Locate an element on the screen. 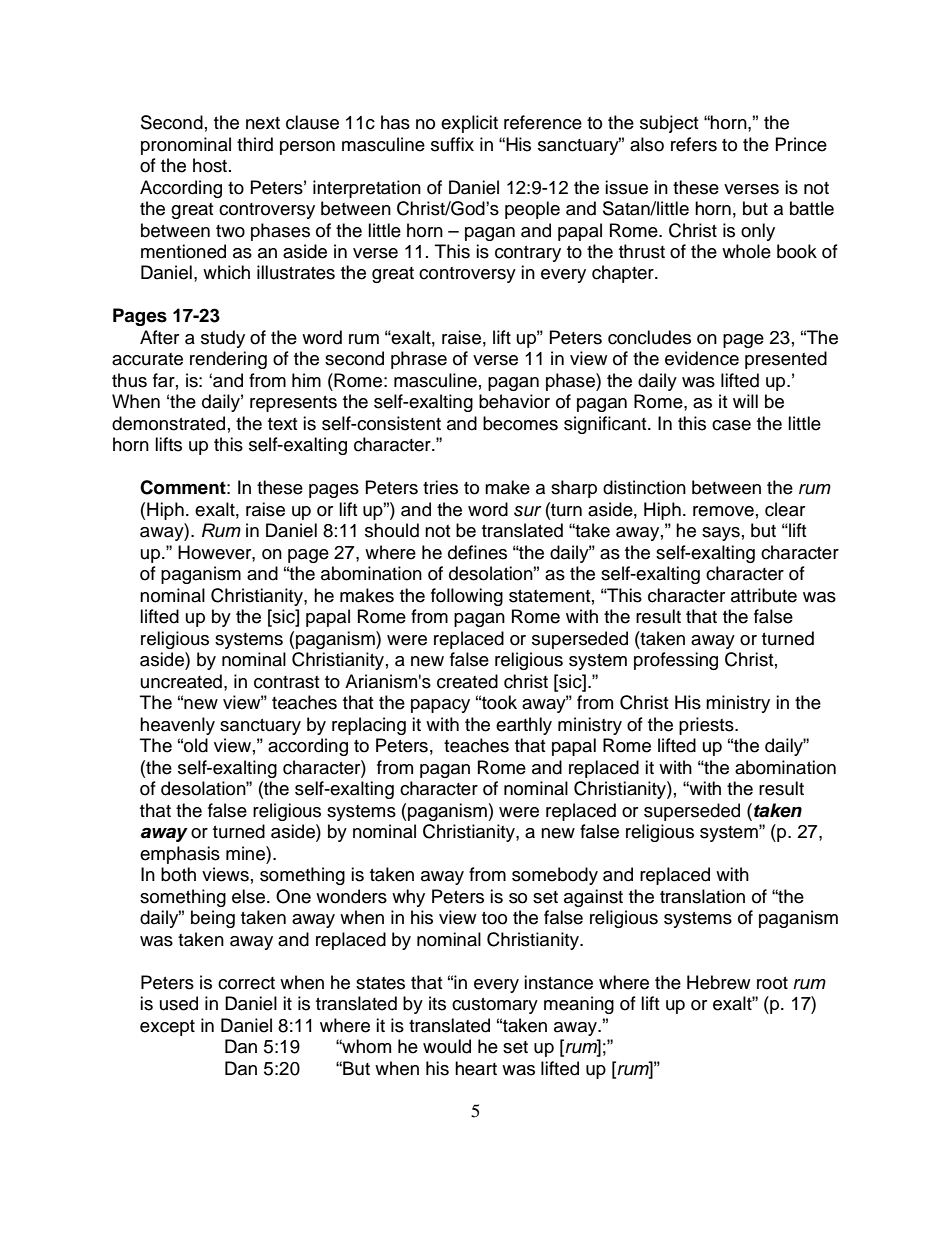 The image size is (952, 1233). contrast is located at coordinates (286, 682).
